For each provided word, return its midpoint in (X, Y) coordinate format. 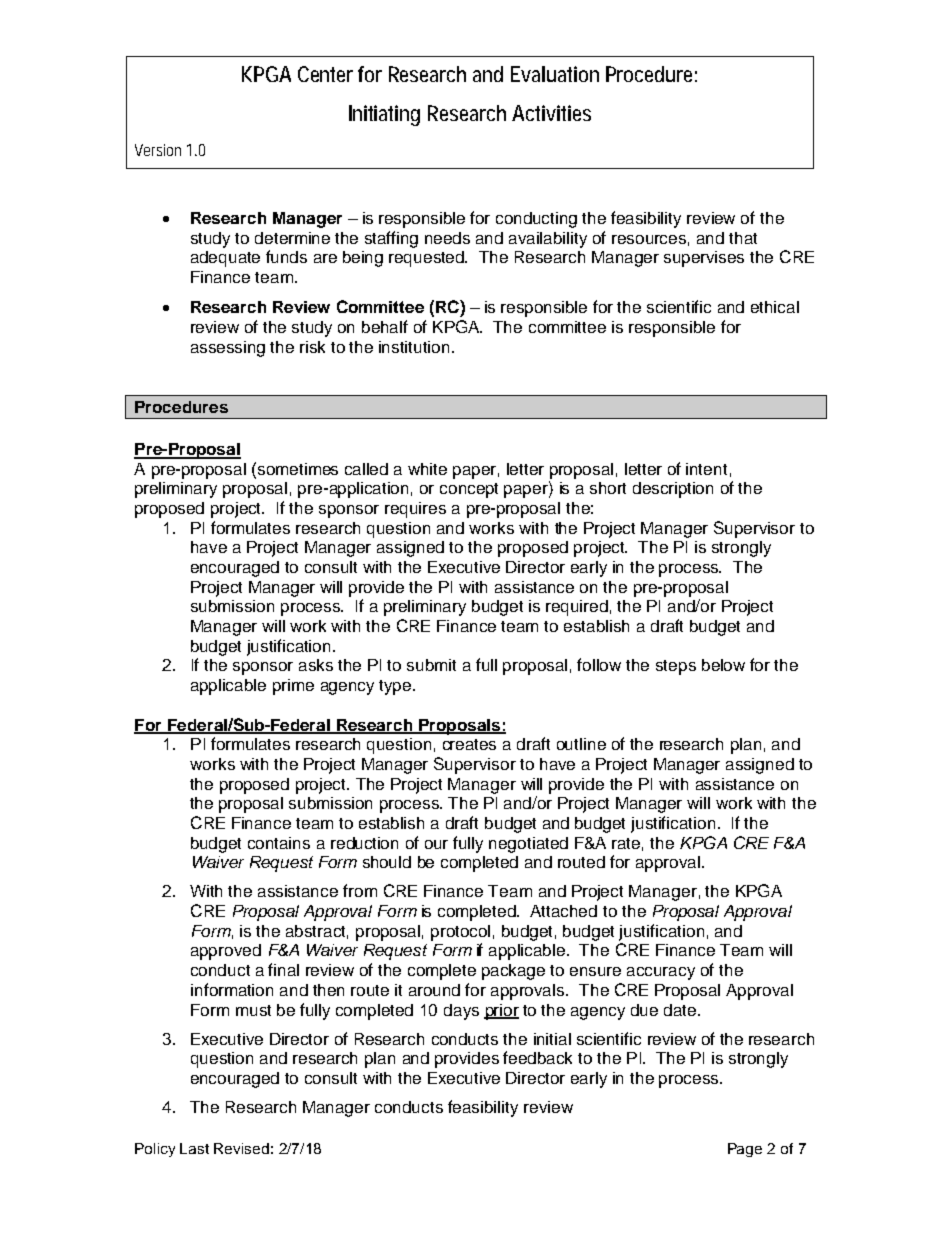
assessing (228, 349)
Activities (551, 113)
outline (581, 744)
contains (279, 843)
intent (706, 469)
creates (469, 744)
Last (194, 1148)
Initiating (384, 115)
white (427, 469)
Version (158, 150)
